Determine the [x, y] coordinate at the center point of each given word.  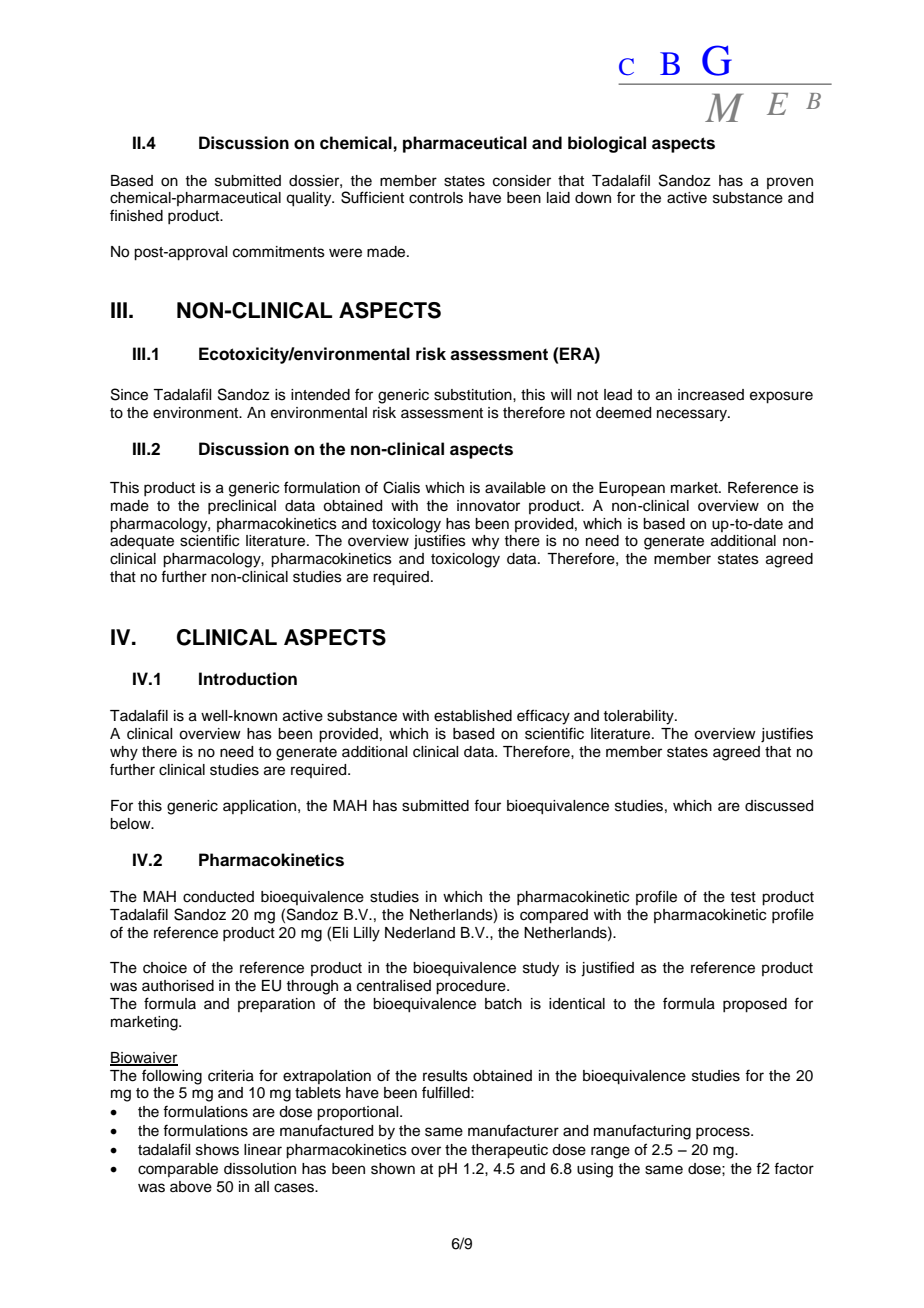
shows [217, 1150]
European [632, 489]
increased [711, 395]
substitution [474, 395]
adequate [142, 542]
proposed [755, 1005]
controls [436, 198]
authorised [178, 986]
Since [129, 394]
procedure [472, 987]
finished [136, 215]
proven [790, 183]
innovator [488, 506]
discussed [779, 806]
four [487, 805]
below [131, 824]
